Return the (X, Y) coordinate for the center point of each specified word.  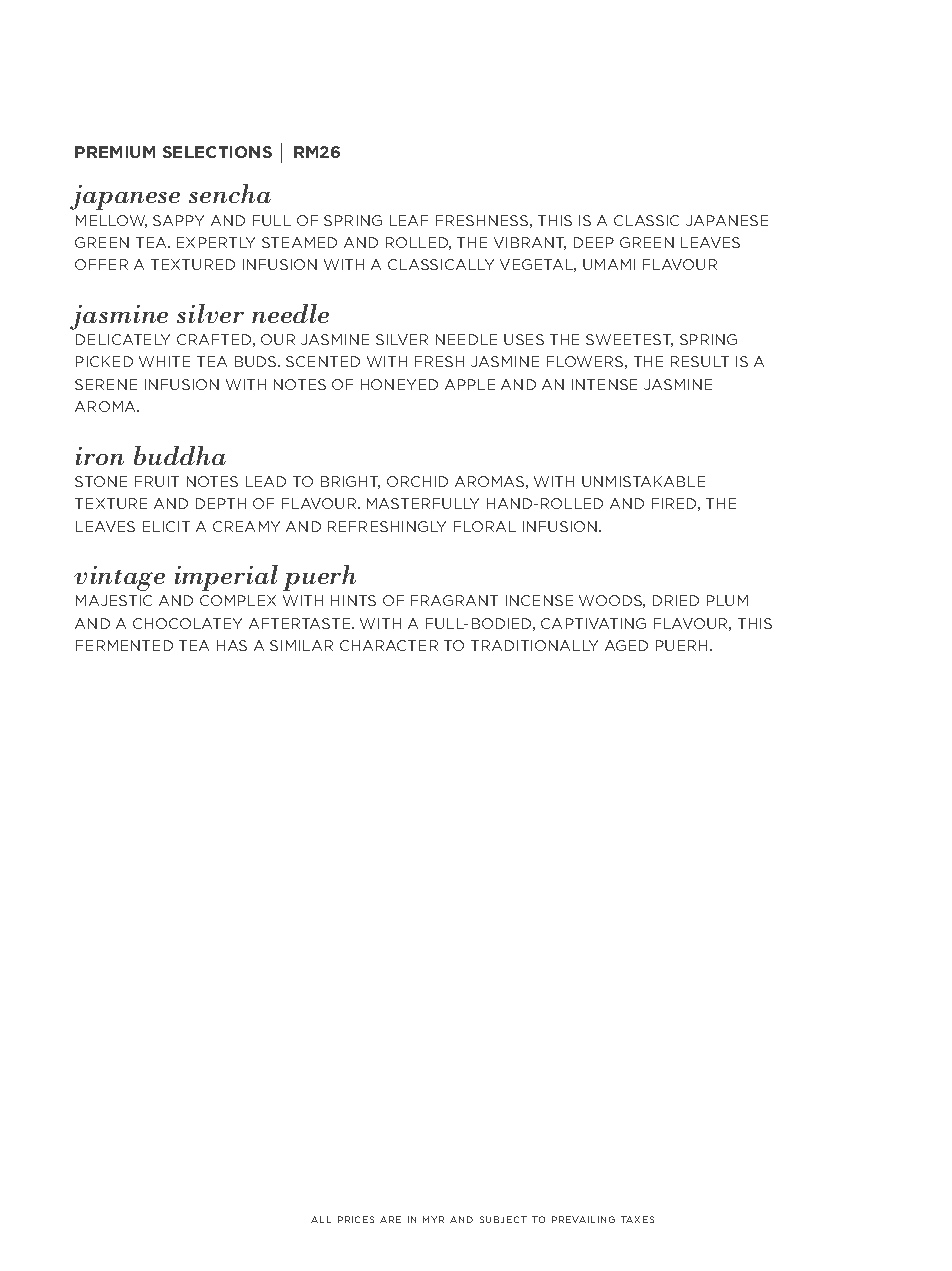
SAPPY (178, 220)
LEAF (409, 220)
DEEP (594, 242)
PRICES (356, 1219)
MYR (433, 1219)
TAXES (637, 1219)
